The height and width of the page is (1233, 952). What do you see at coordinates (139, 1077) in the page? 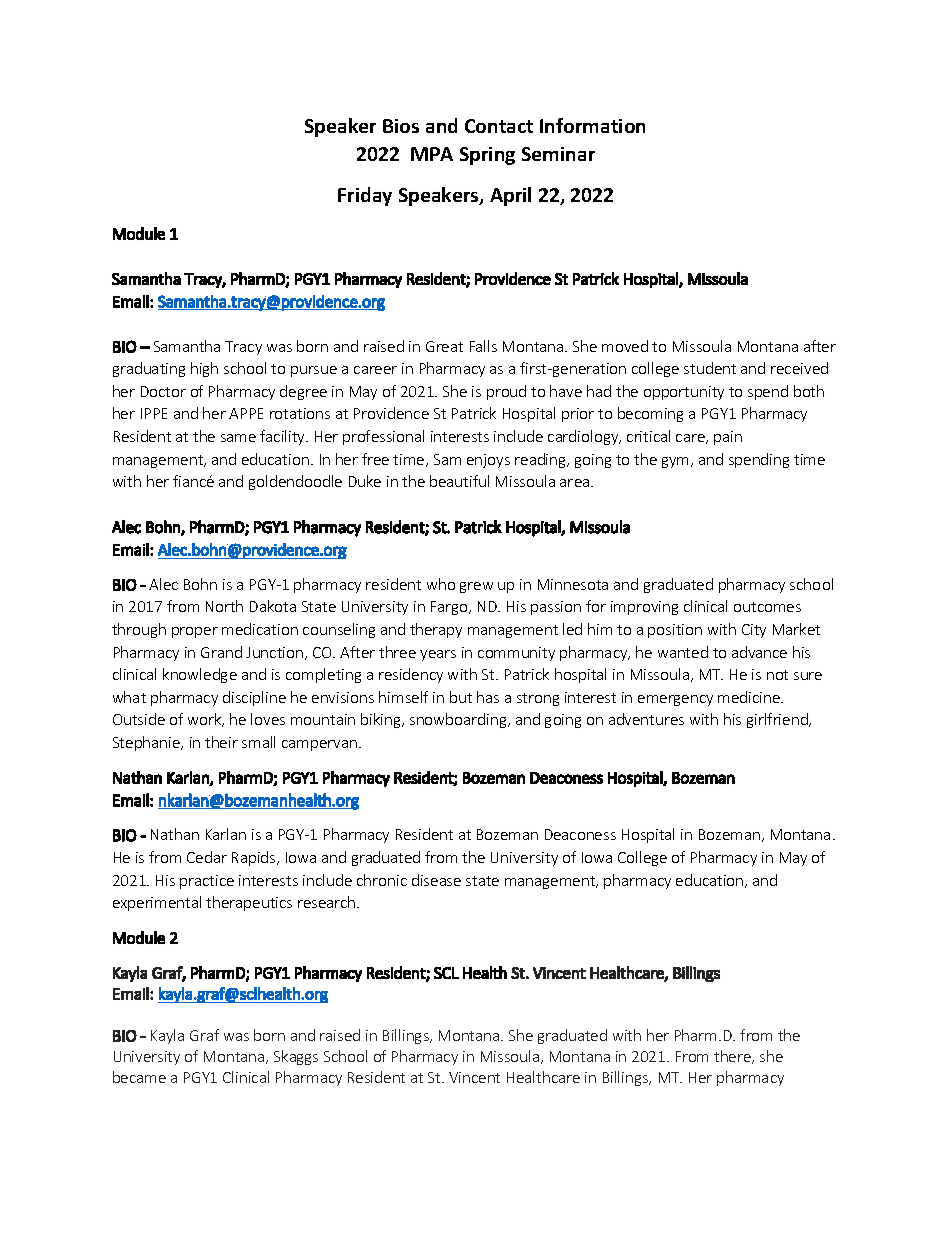
I see `became` at bounding box center [139, 1077].
